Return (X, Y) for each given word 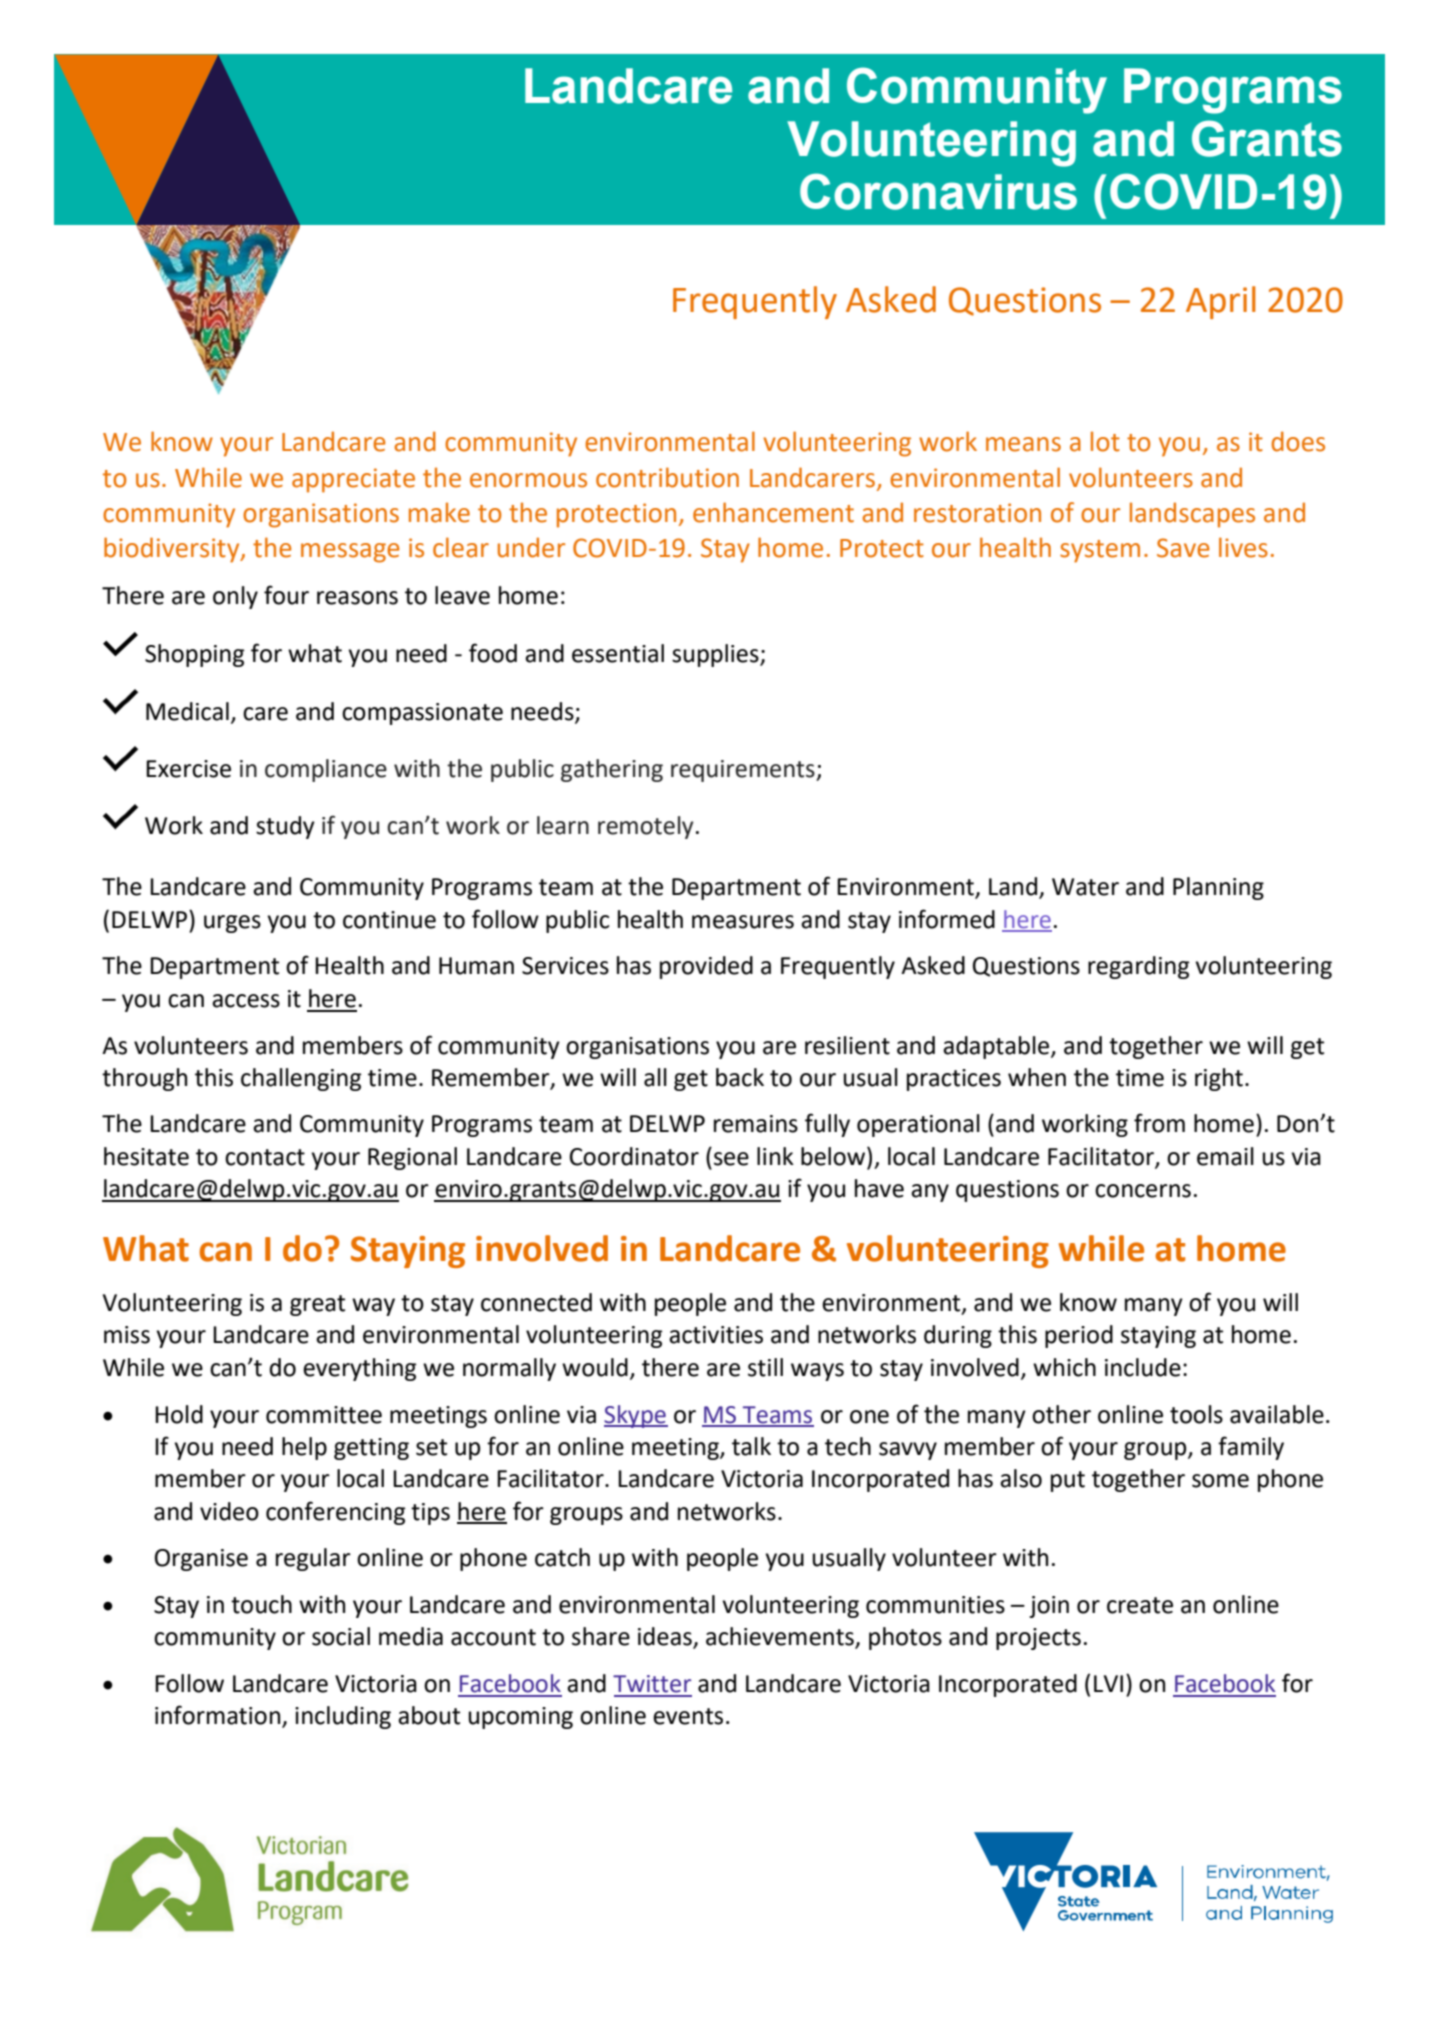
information (219, 1716)
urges (232, 924)
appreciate (353, 480)
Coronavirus (938, 191)
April (1221, 302)
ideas (666, 1637)
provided (706, 967)
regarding (1138, 967)
